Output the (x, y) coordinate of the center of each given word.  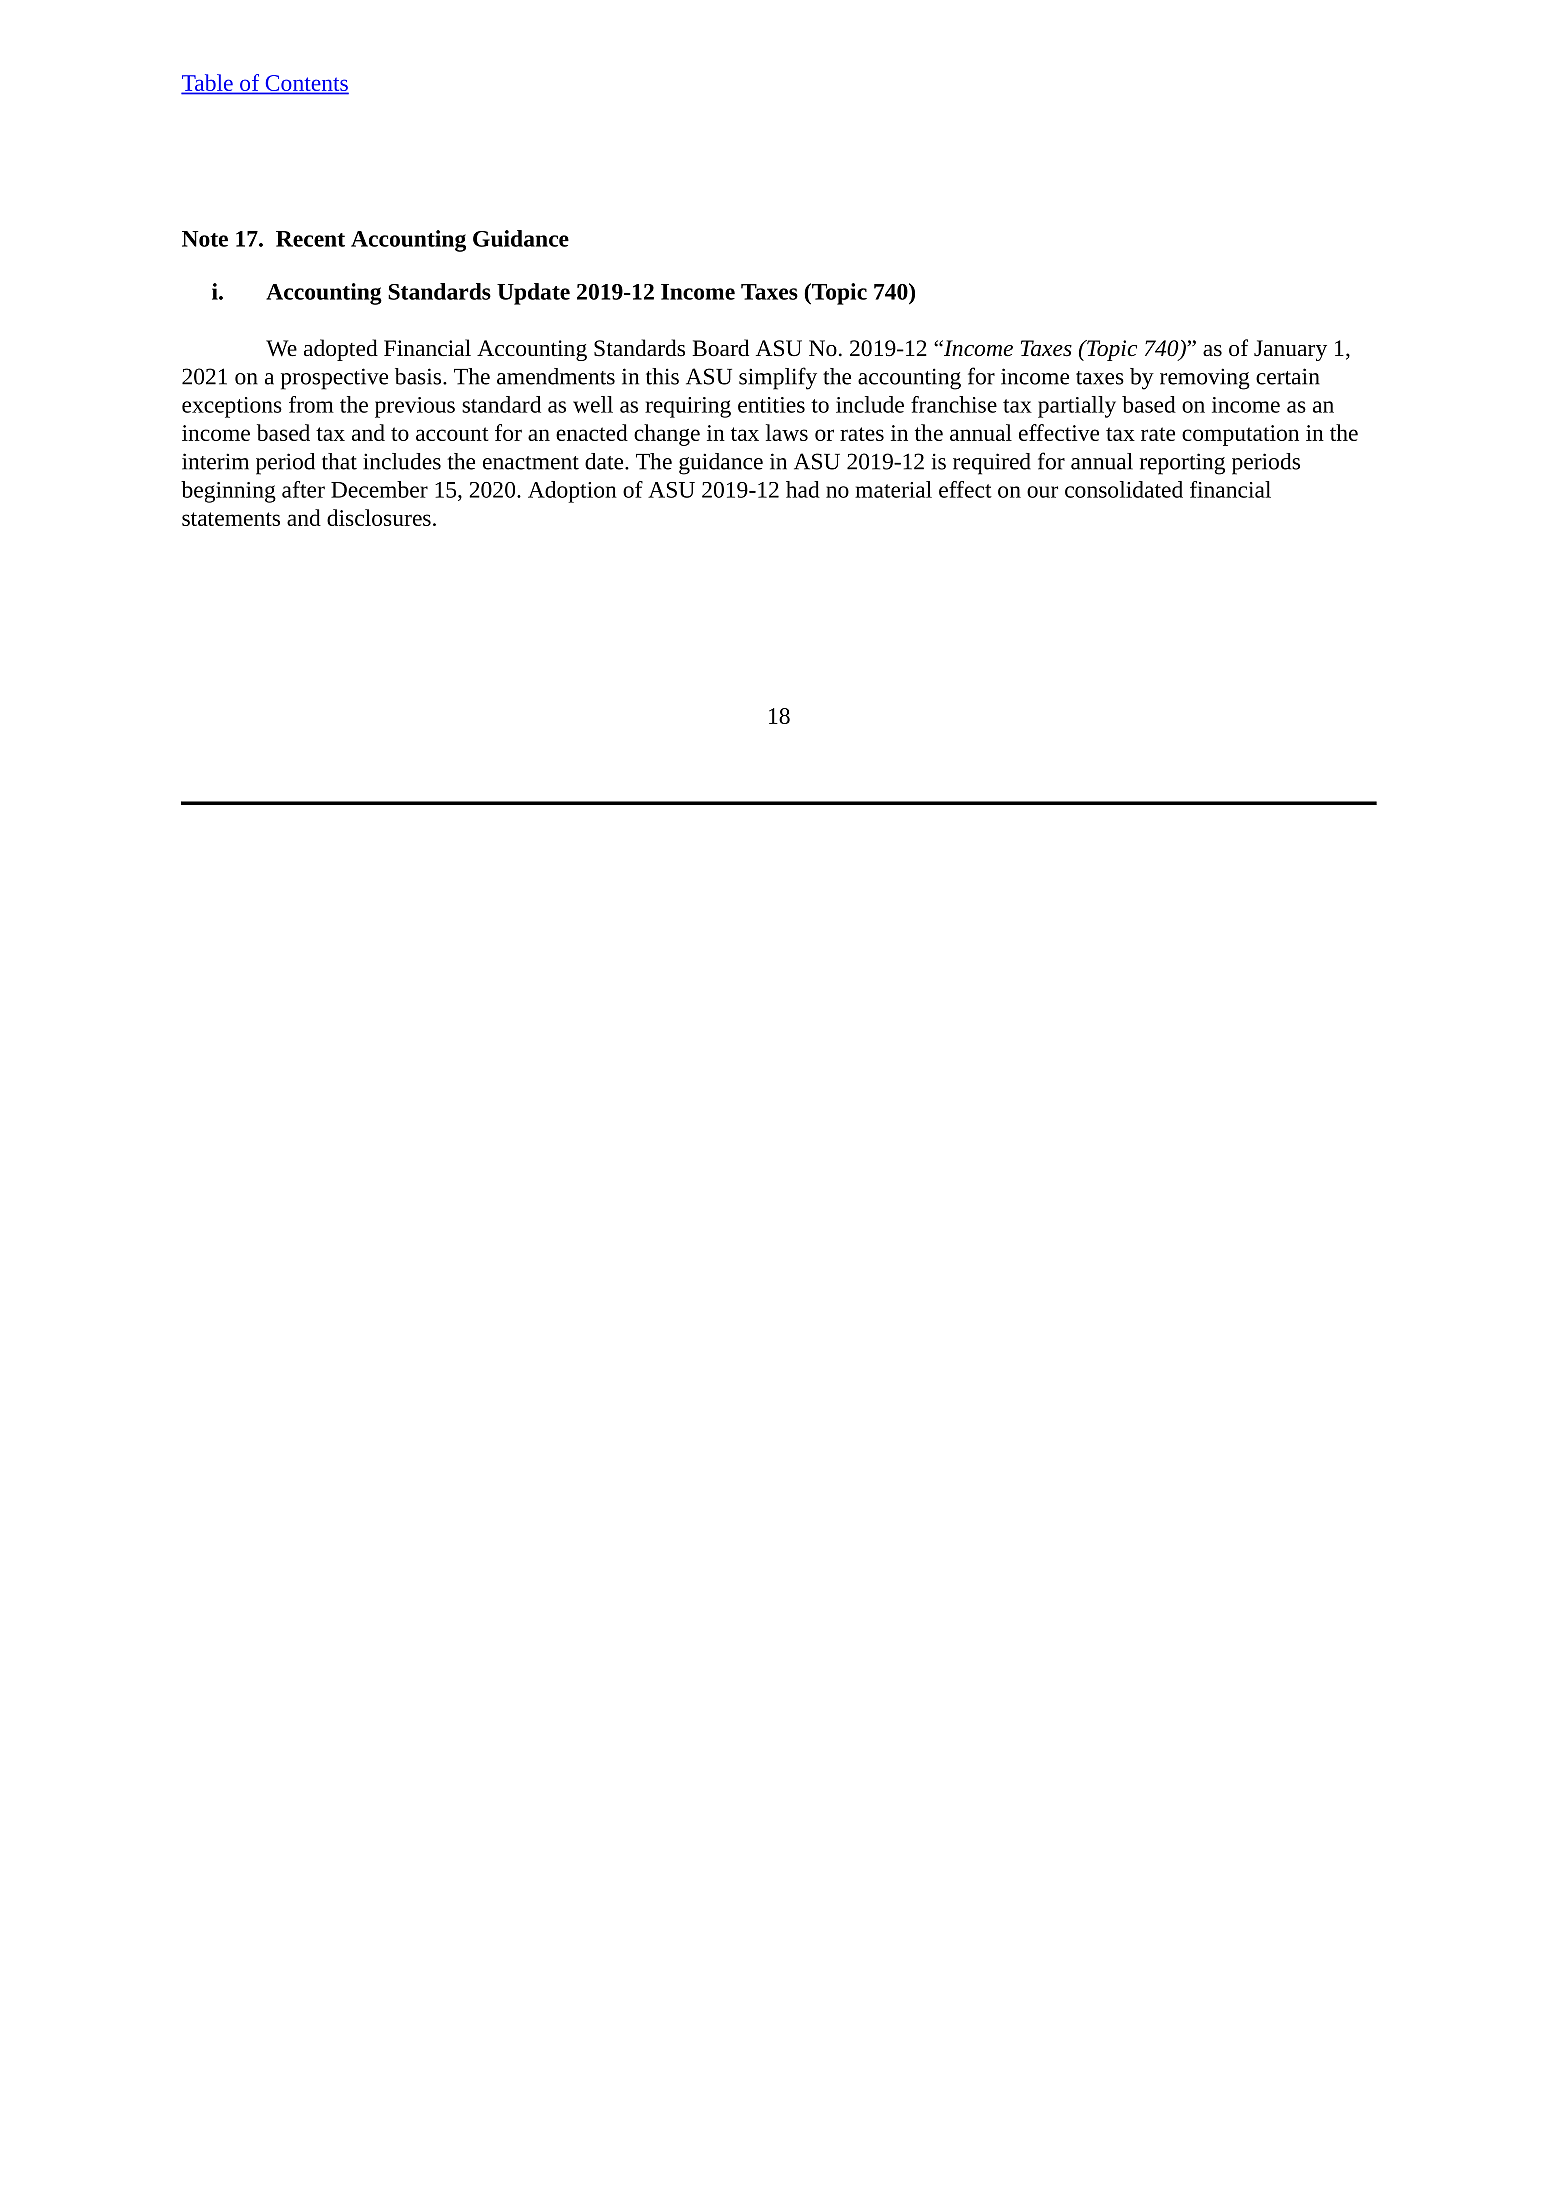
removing (1205, 379)
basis (419, 376)
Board (720, 348)
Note (205, 239)
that (339, 461)
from (311, 404)
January (1290, 350)
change (667, 435)
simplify (778, 378)
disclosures (379, 517)
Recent (310, 239)
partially (1077, 407)
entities (771, 405)
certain (1288, 376)
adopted (341, 350)
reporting (1182, 464)
